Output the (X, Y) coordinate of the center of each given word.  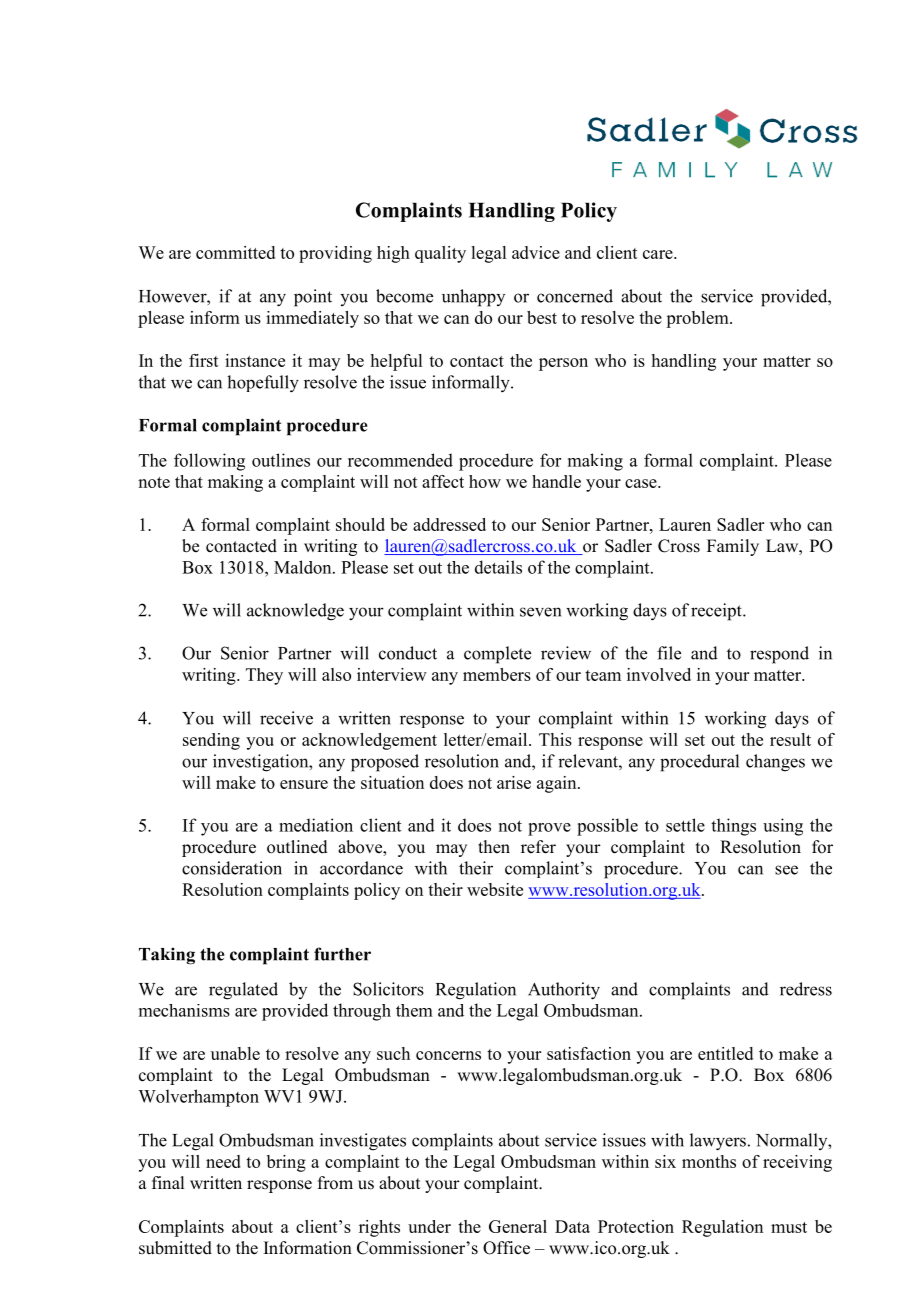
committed (235, 252)
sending (211, 741)
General (518, 1226)
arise (514, 782)
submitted (175, 1248)
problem (698, 319)
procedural (699, 763)
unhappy (473, 298)
